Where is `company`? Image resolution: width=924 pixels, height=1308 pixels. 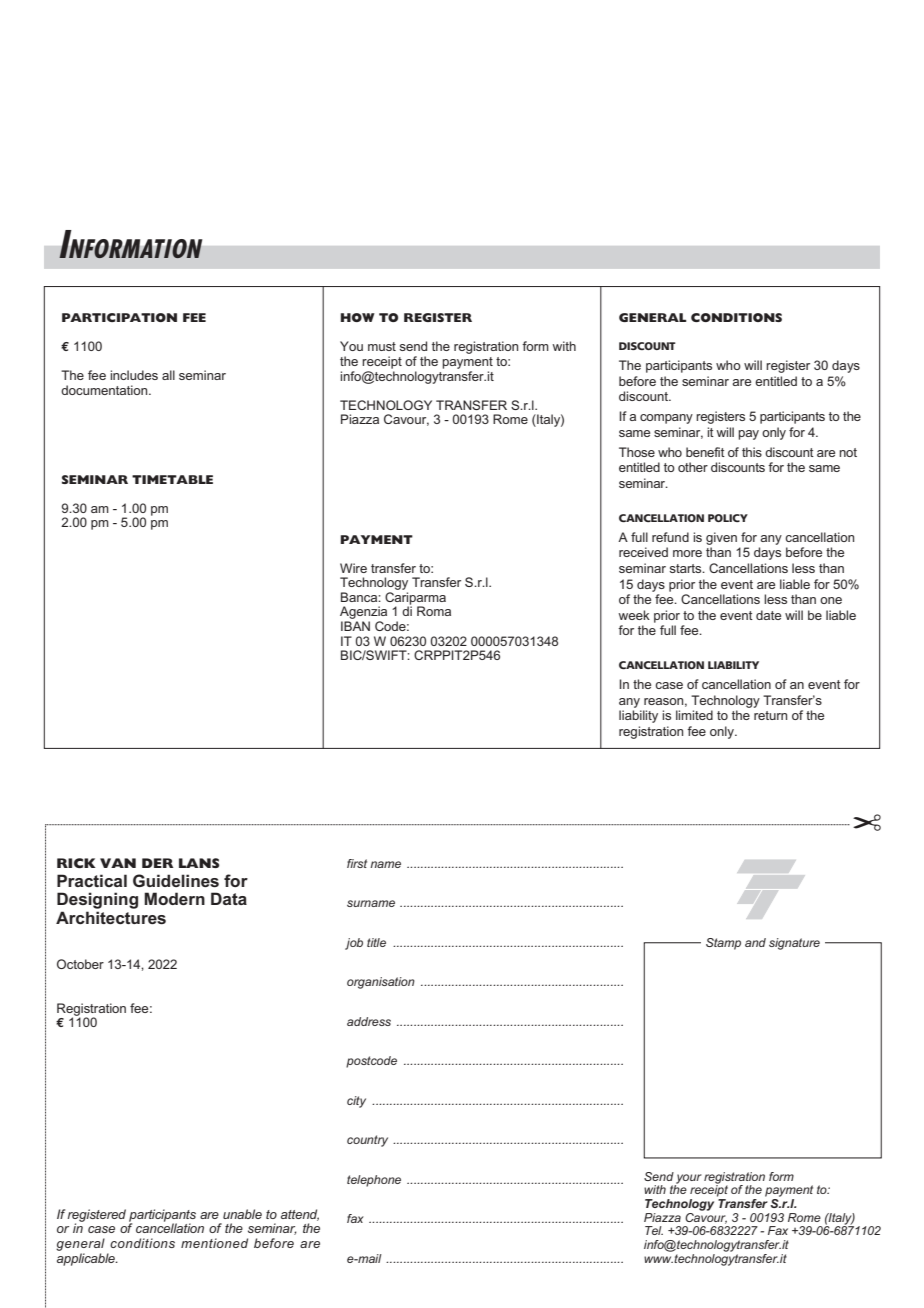
company is located at coordinates (666, 419).
